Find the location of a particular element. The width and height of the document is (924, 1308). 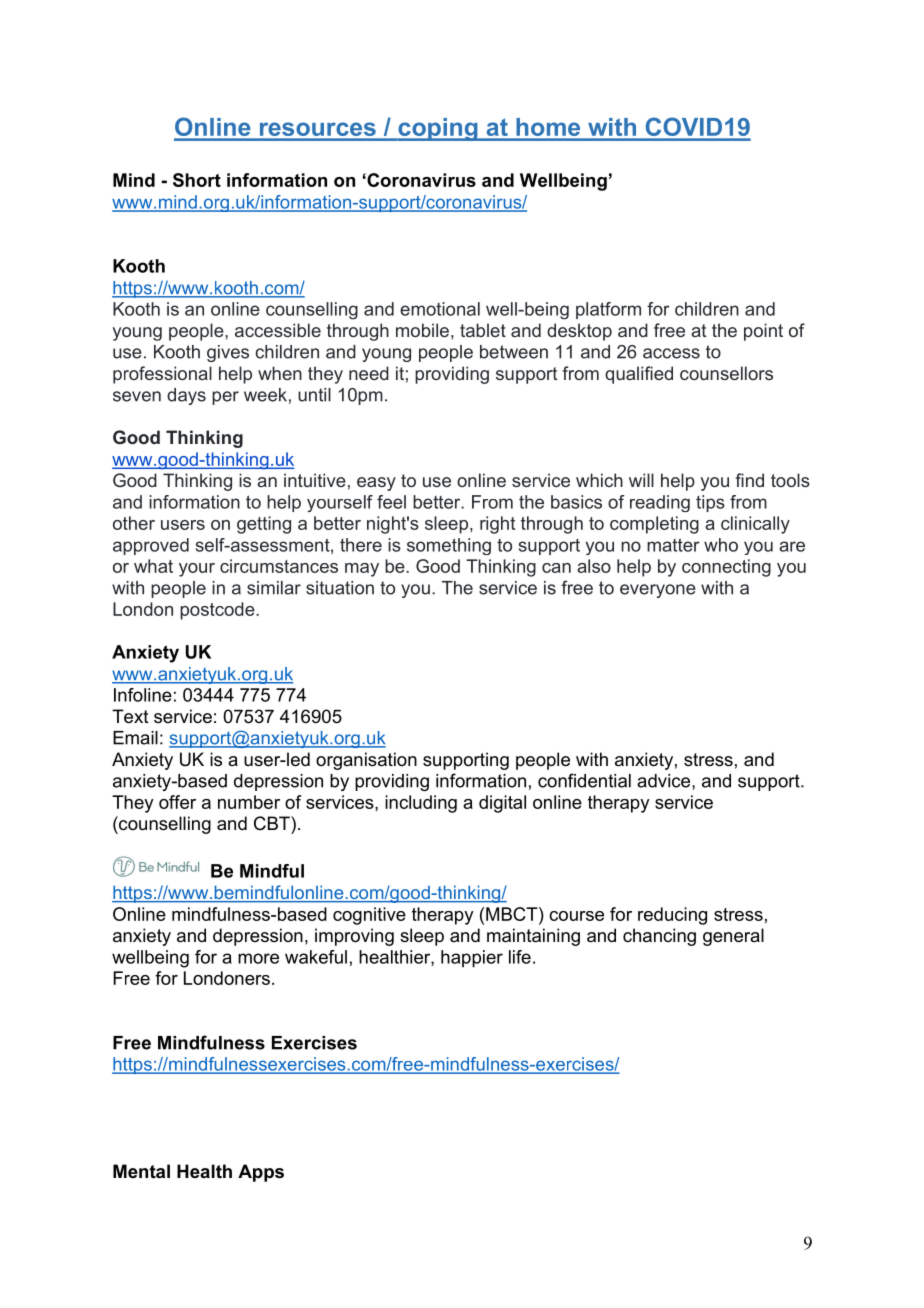

including is located at coordinates (421, 804).
